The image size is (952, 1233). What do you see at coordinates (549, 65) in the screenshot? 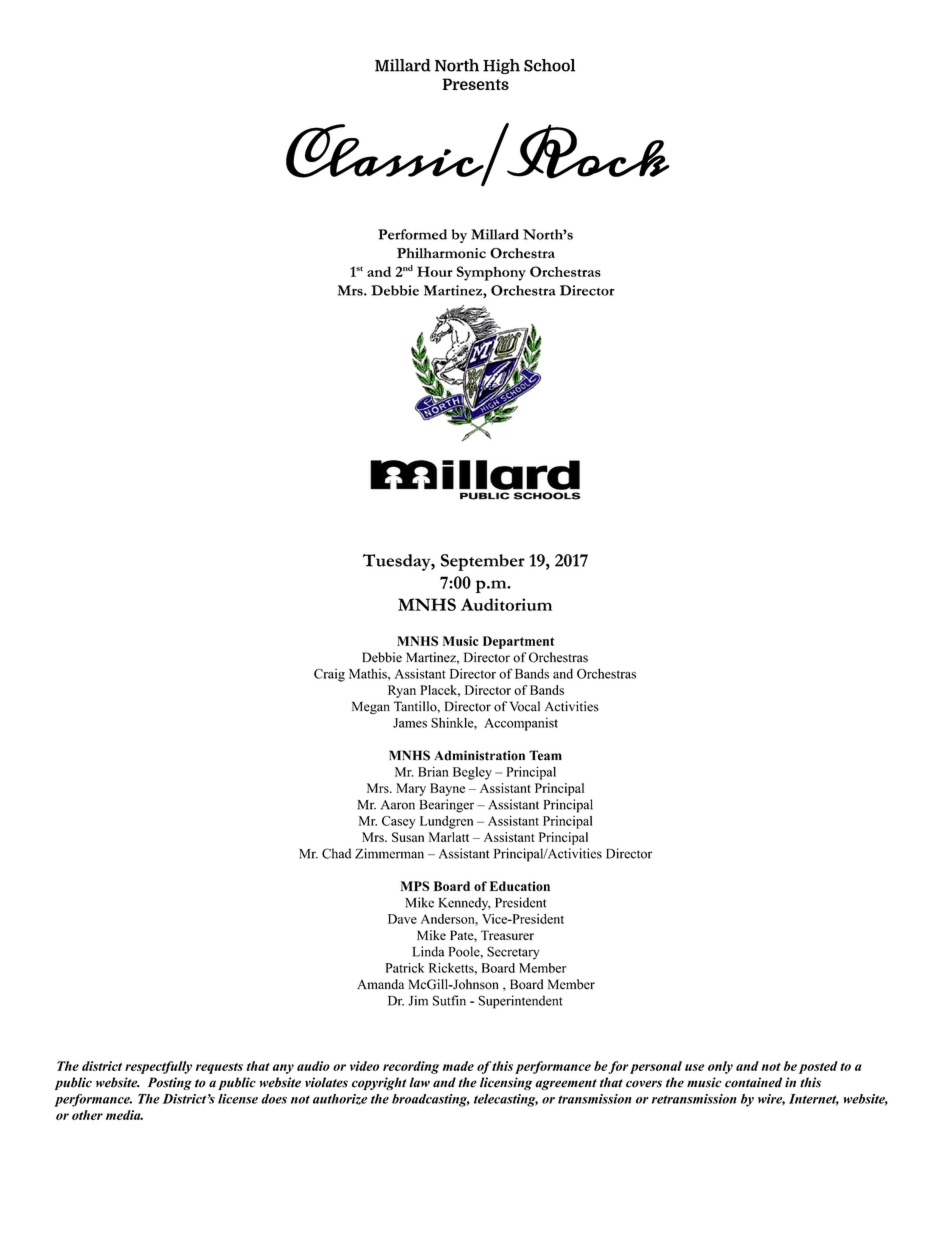
I see `School` at bounding box center [549, 65].
